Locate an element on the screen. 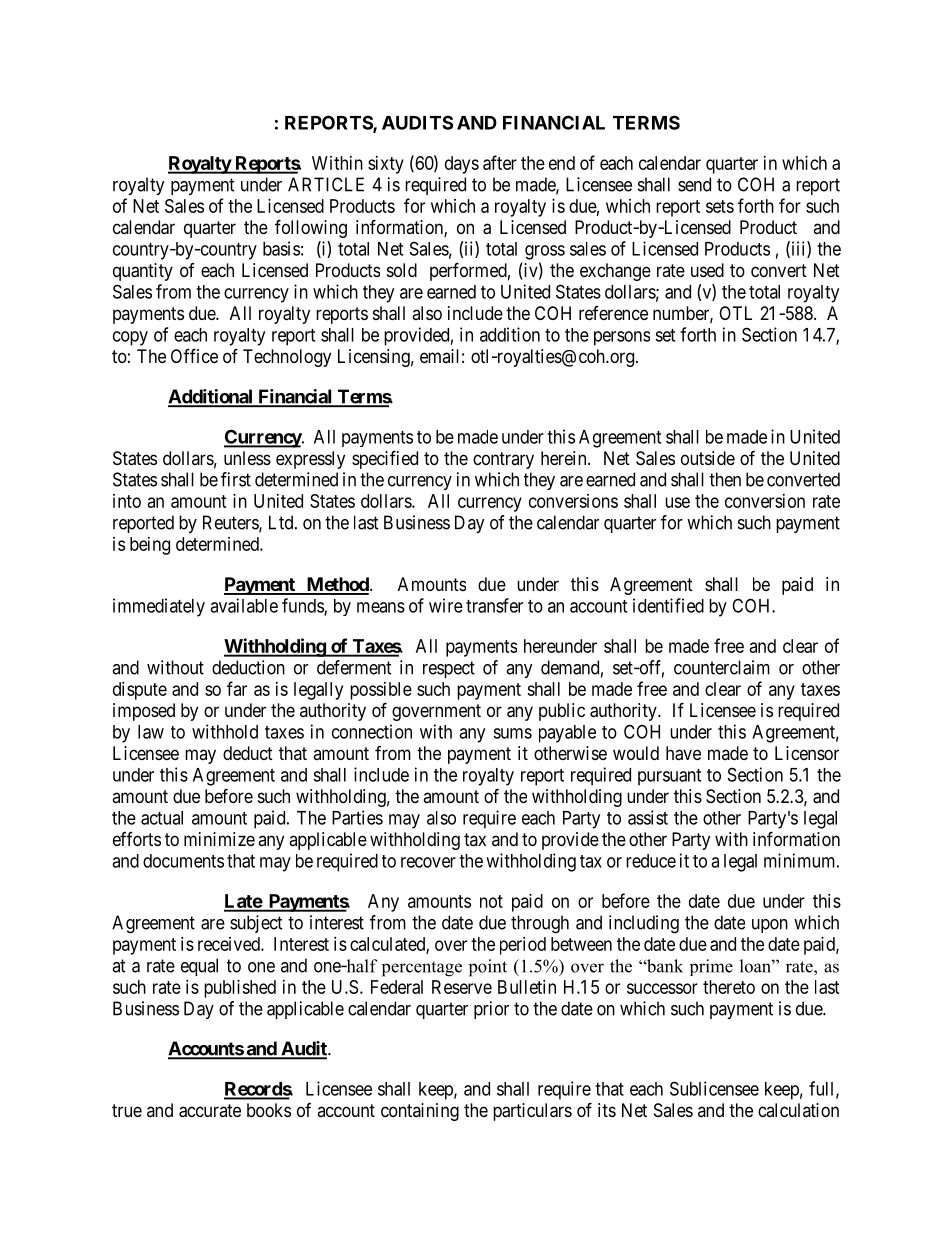 The width and height of the screenshot is (952, 1233). days is located at coordinates (462, 165).
